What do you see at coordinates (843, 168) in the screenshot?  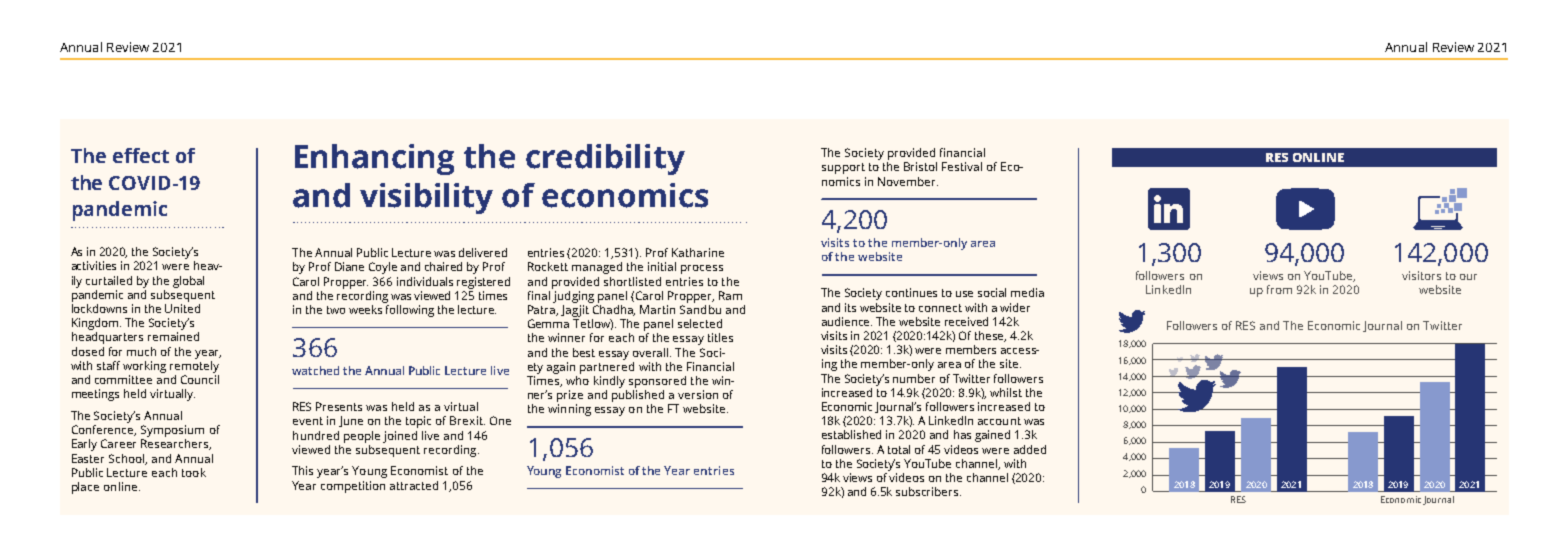 I see `support` at bounding box center [843, 168].
